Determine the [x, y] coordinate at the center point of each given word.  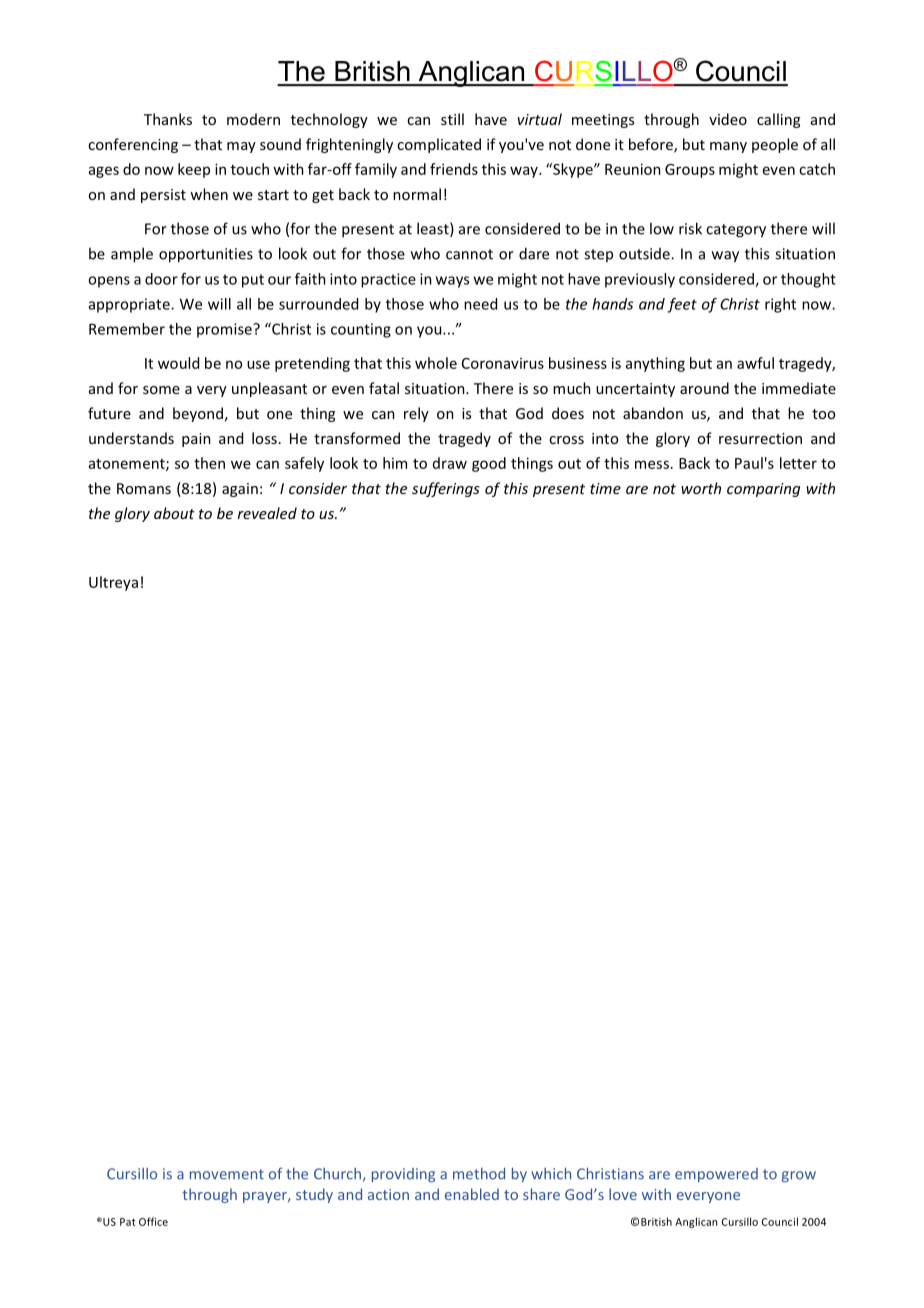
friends [454, 169]
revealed [267, 513]
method [479, 1174]
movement [227, 1174]
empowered [716, 1175]
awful [755, 363]
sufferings [446, 489]
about [174, 513]
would [178, 363]
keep [194, 170]
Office [153, 1221]
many [728, 147]
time [605, 488]
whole [436, 363]
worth [701, 488]
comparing [763, 490]
